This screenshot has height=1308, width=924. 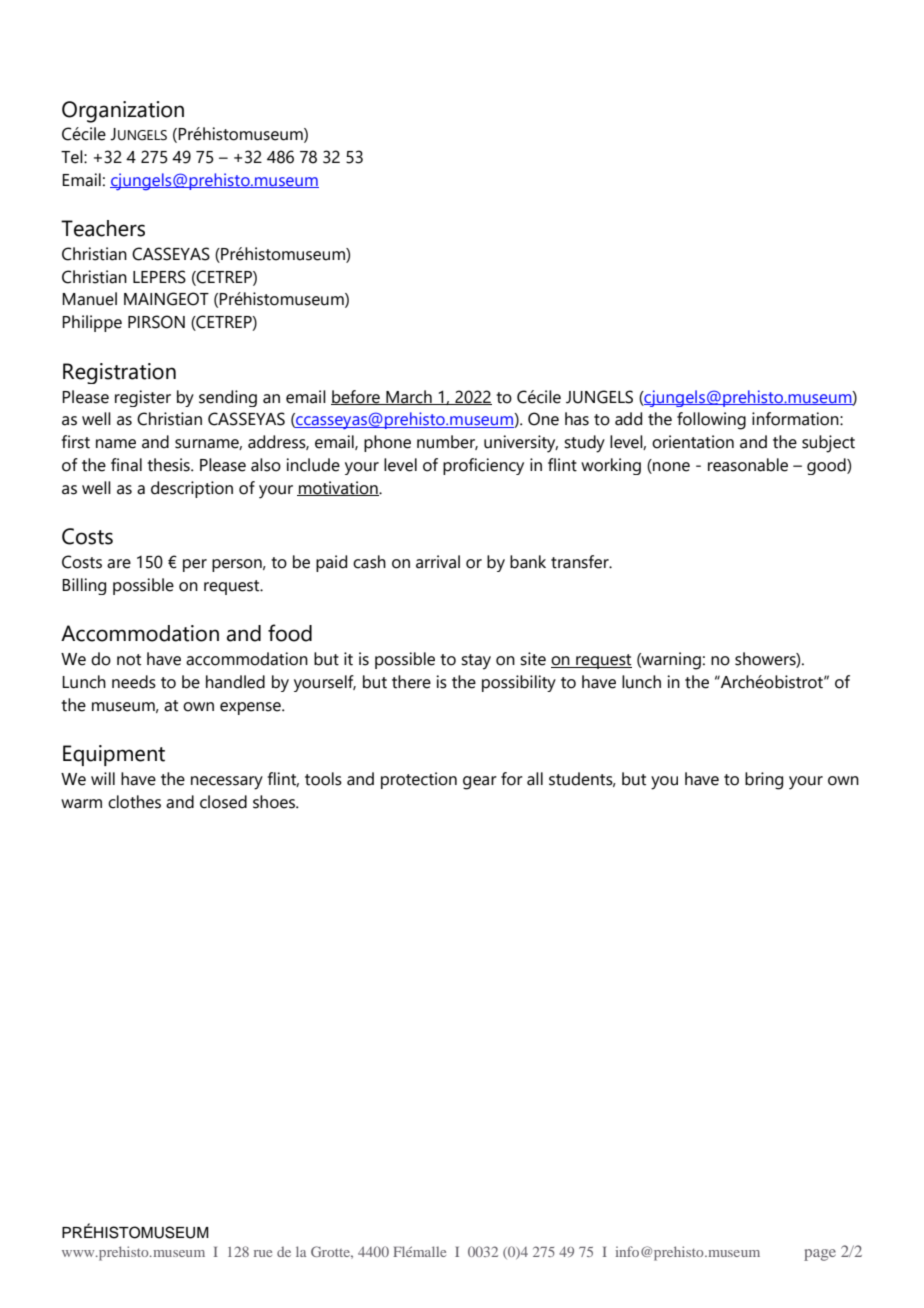 I want to click on LEPERS, so click(x=159, y=277).
